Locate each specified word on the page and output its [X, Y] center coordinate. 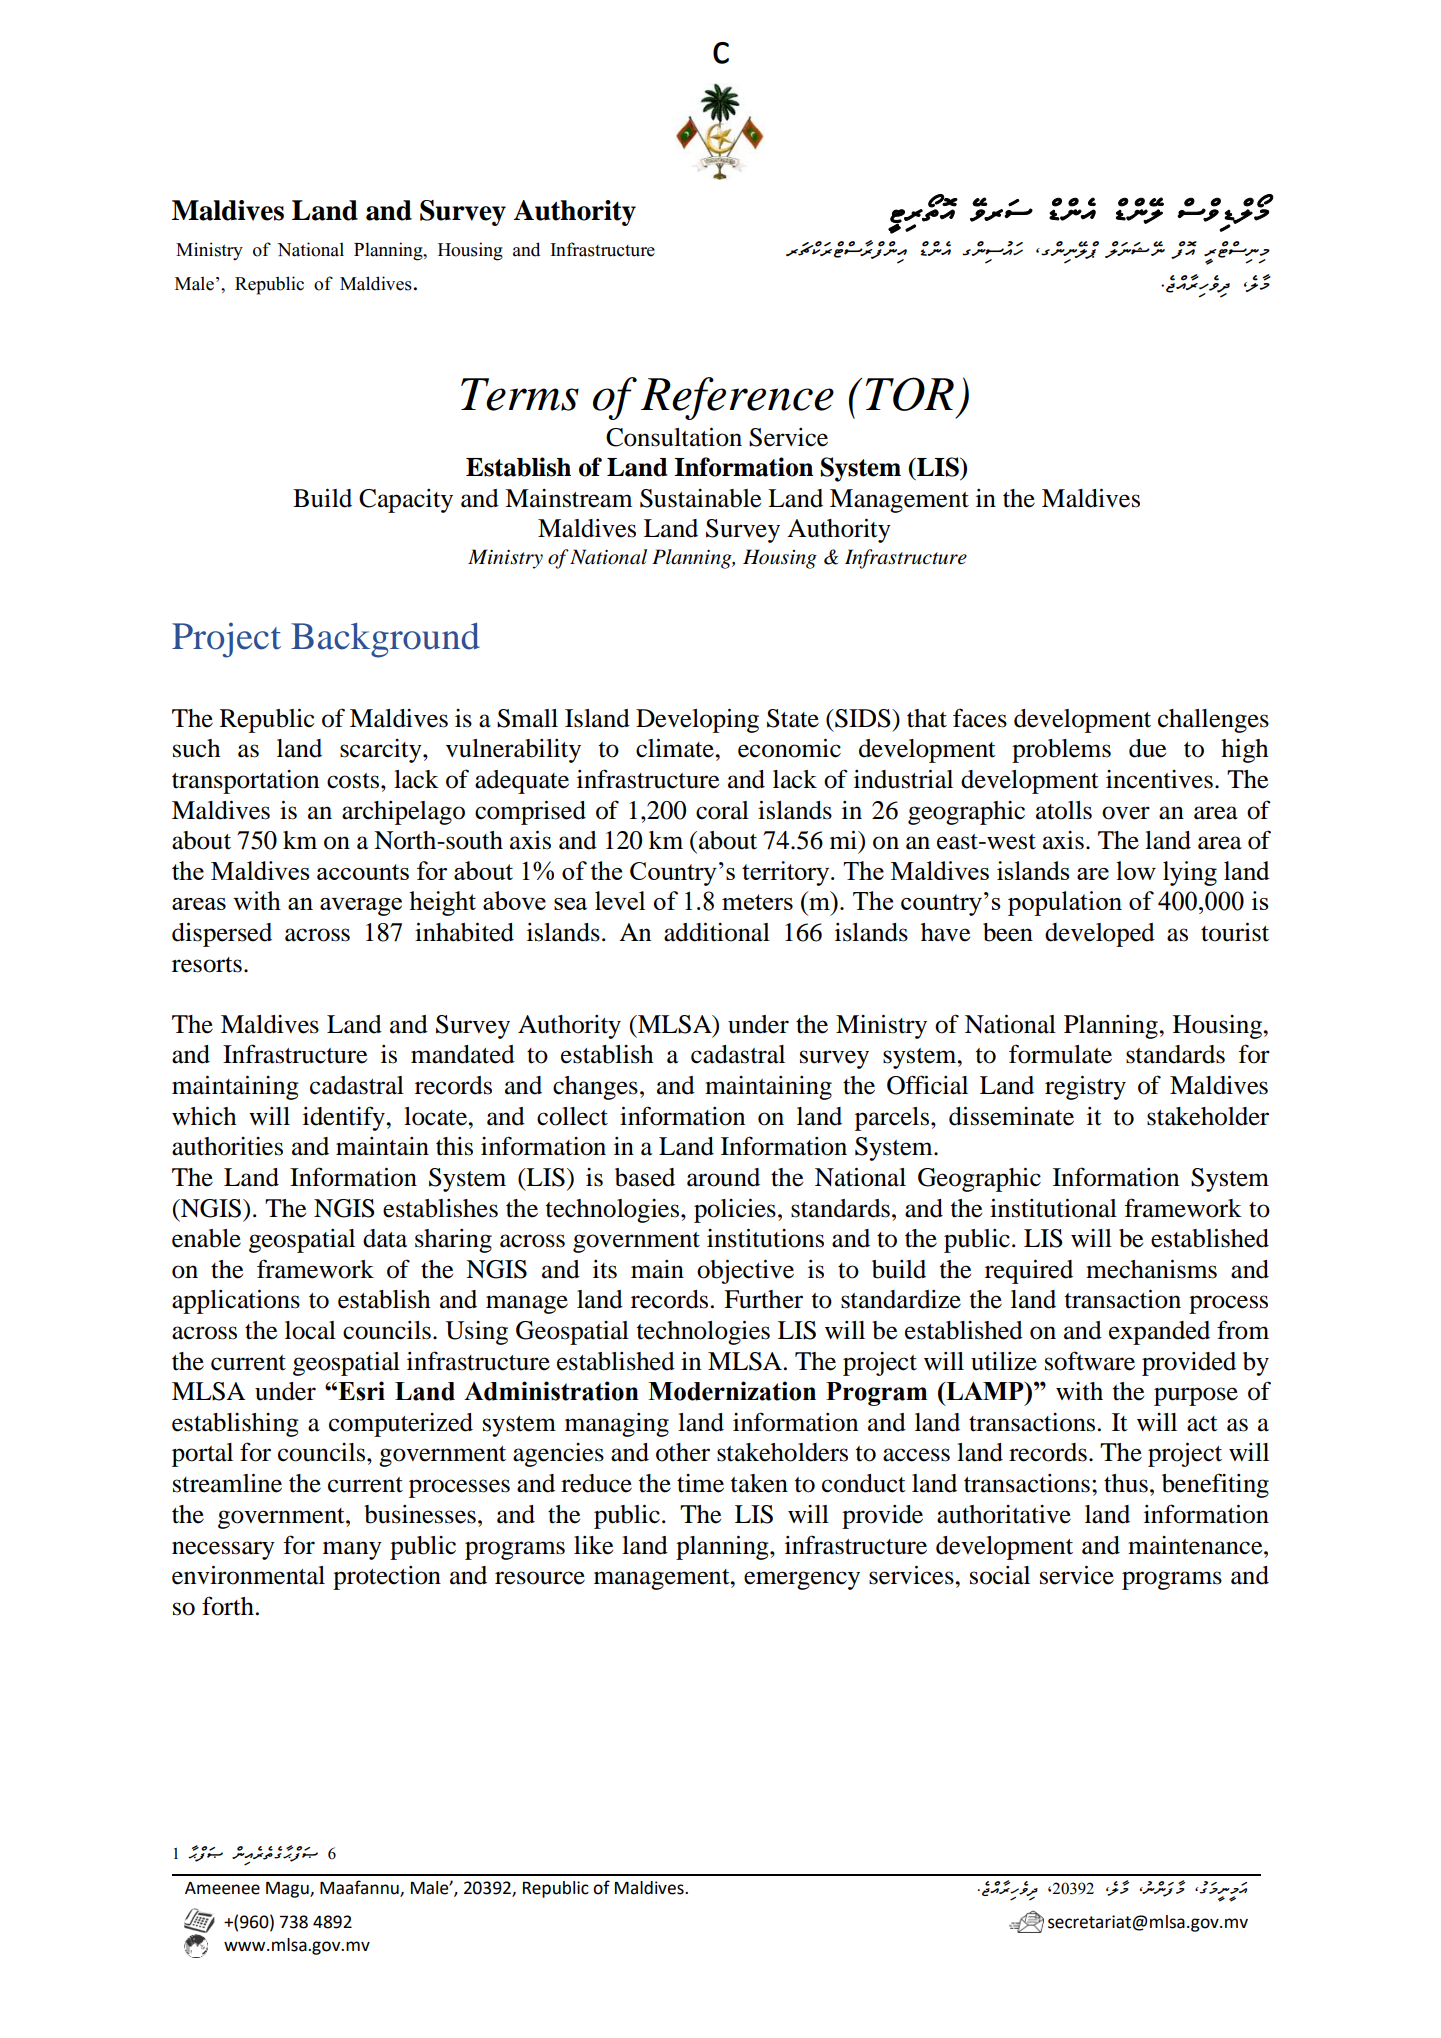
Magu [288, 1890]
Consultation [674, 437]
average [361, 907]
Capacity [406, 501]
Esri [360, 1391]
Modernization [732, 1391]
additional [717, 932]
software [1090, 1361]
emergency [802, 1580]
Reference [737, 398]
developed [1100, 935]
